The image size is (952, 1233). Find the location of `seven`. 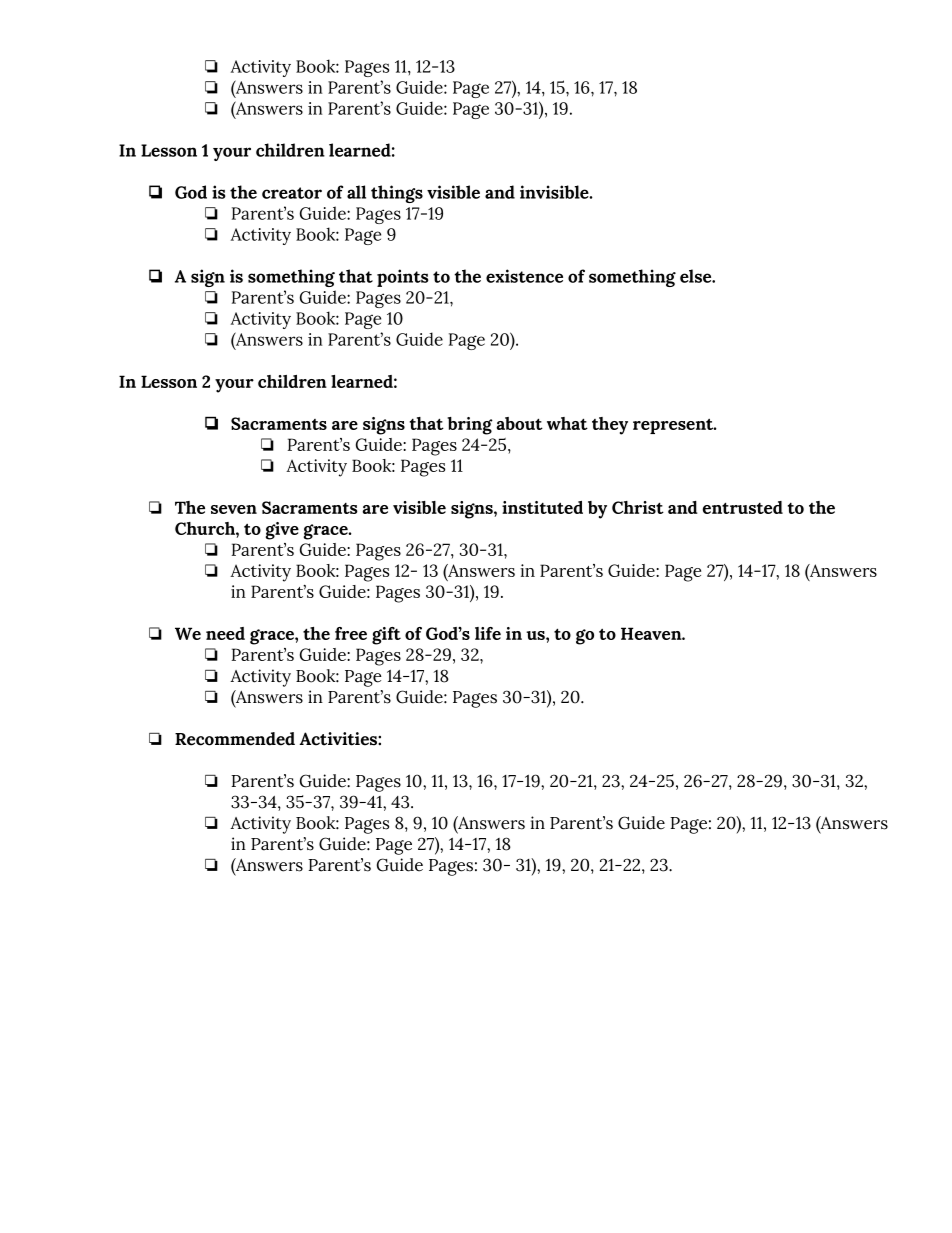

seven is located at coordinates (234, 509).
